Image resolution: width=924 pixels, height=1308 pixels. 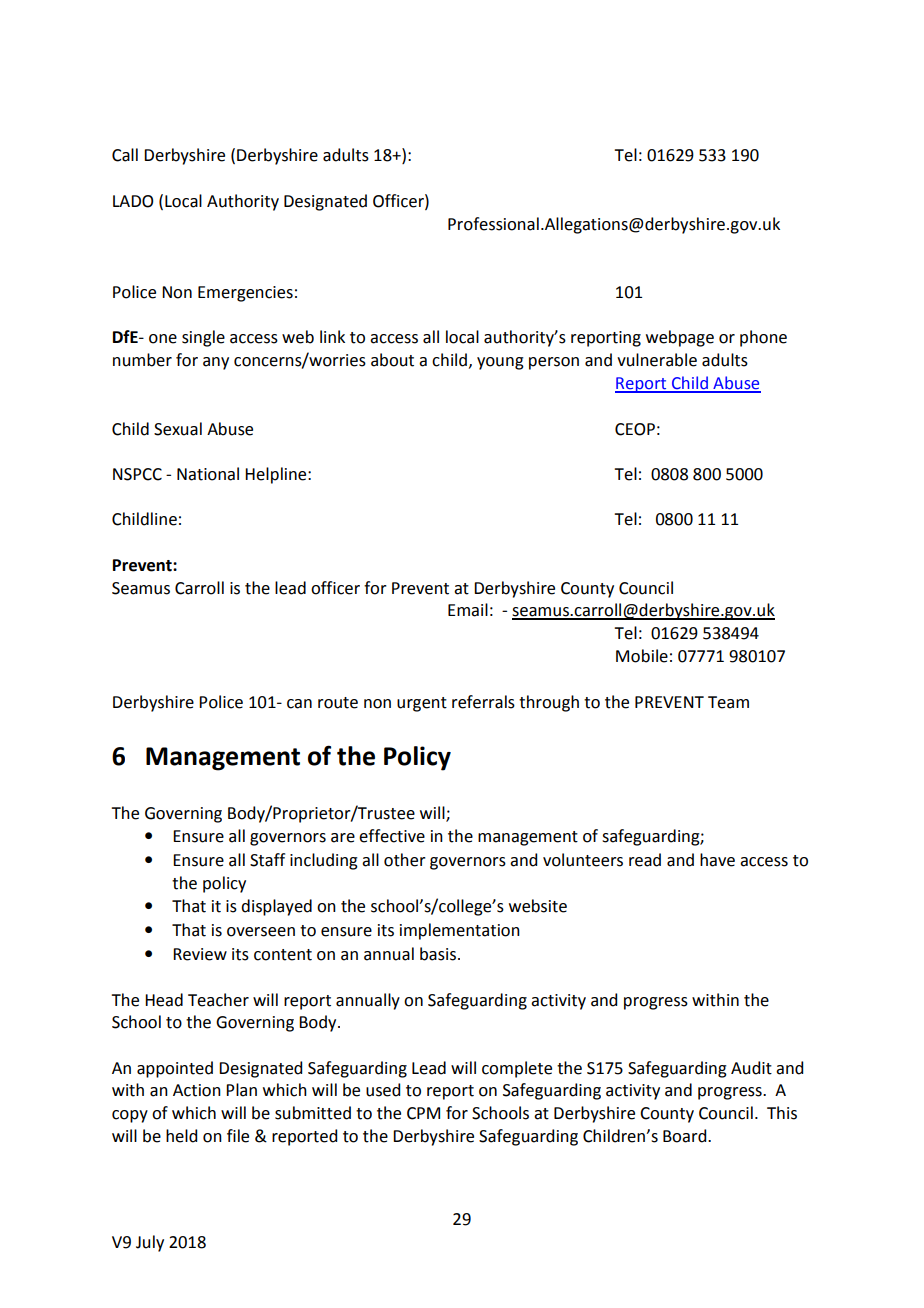 I want to click on have, so click(x=717, y=860).
